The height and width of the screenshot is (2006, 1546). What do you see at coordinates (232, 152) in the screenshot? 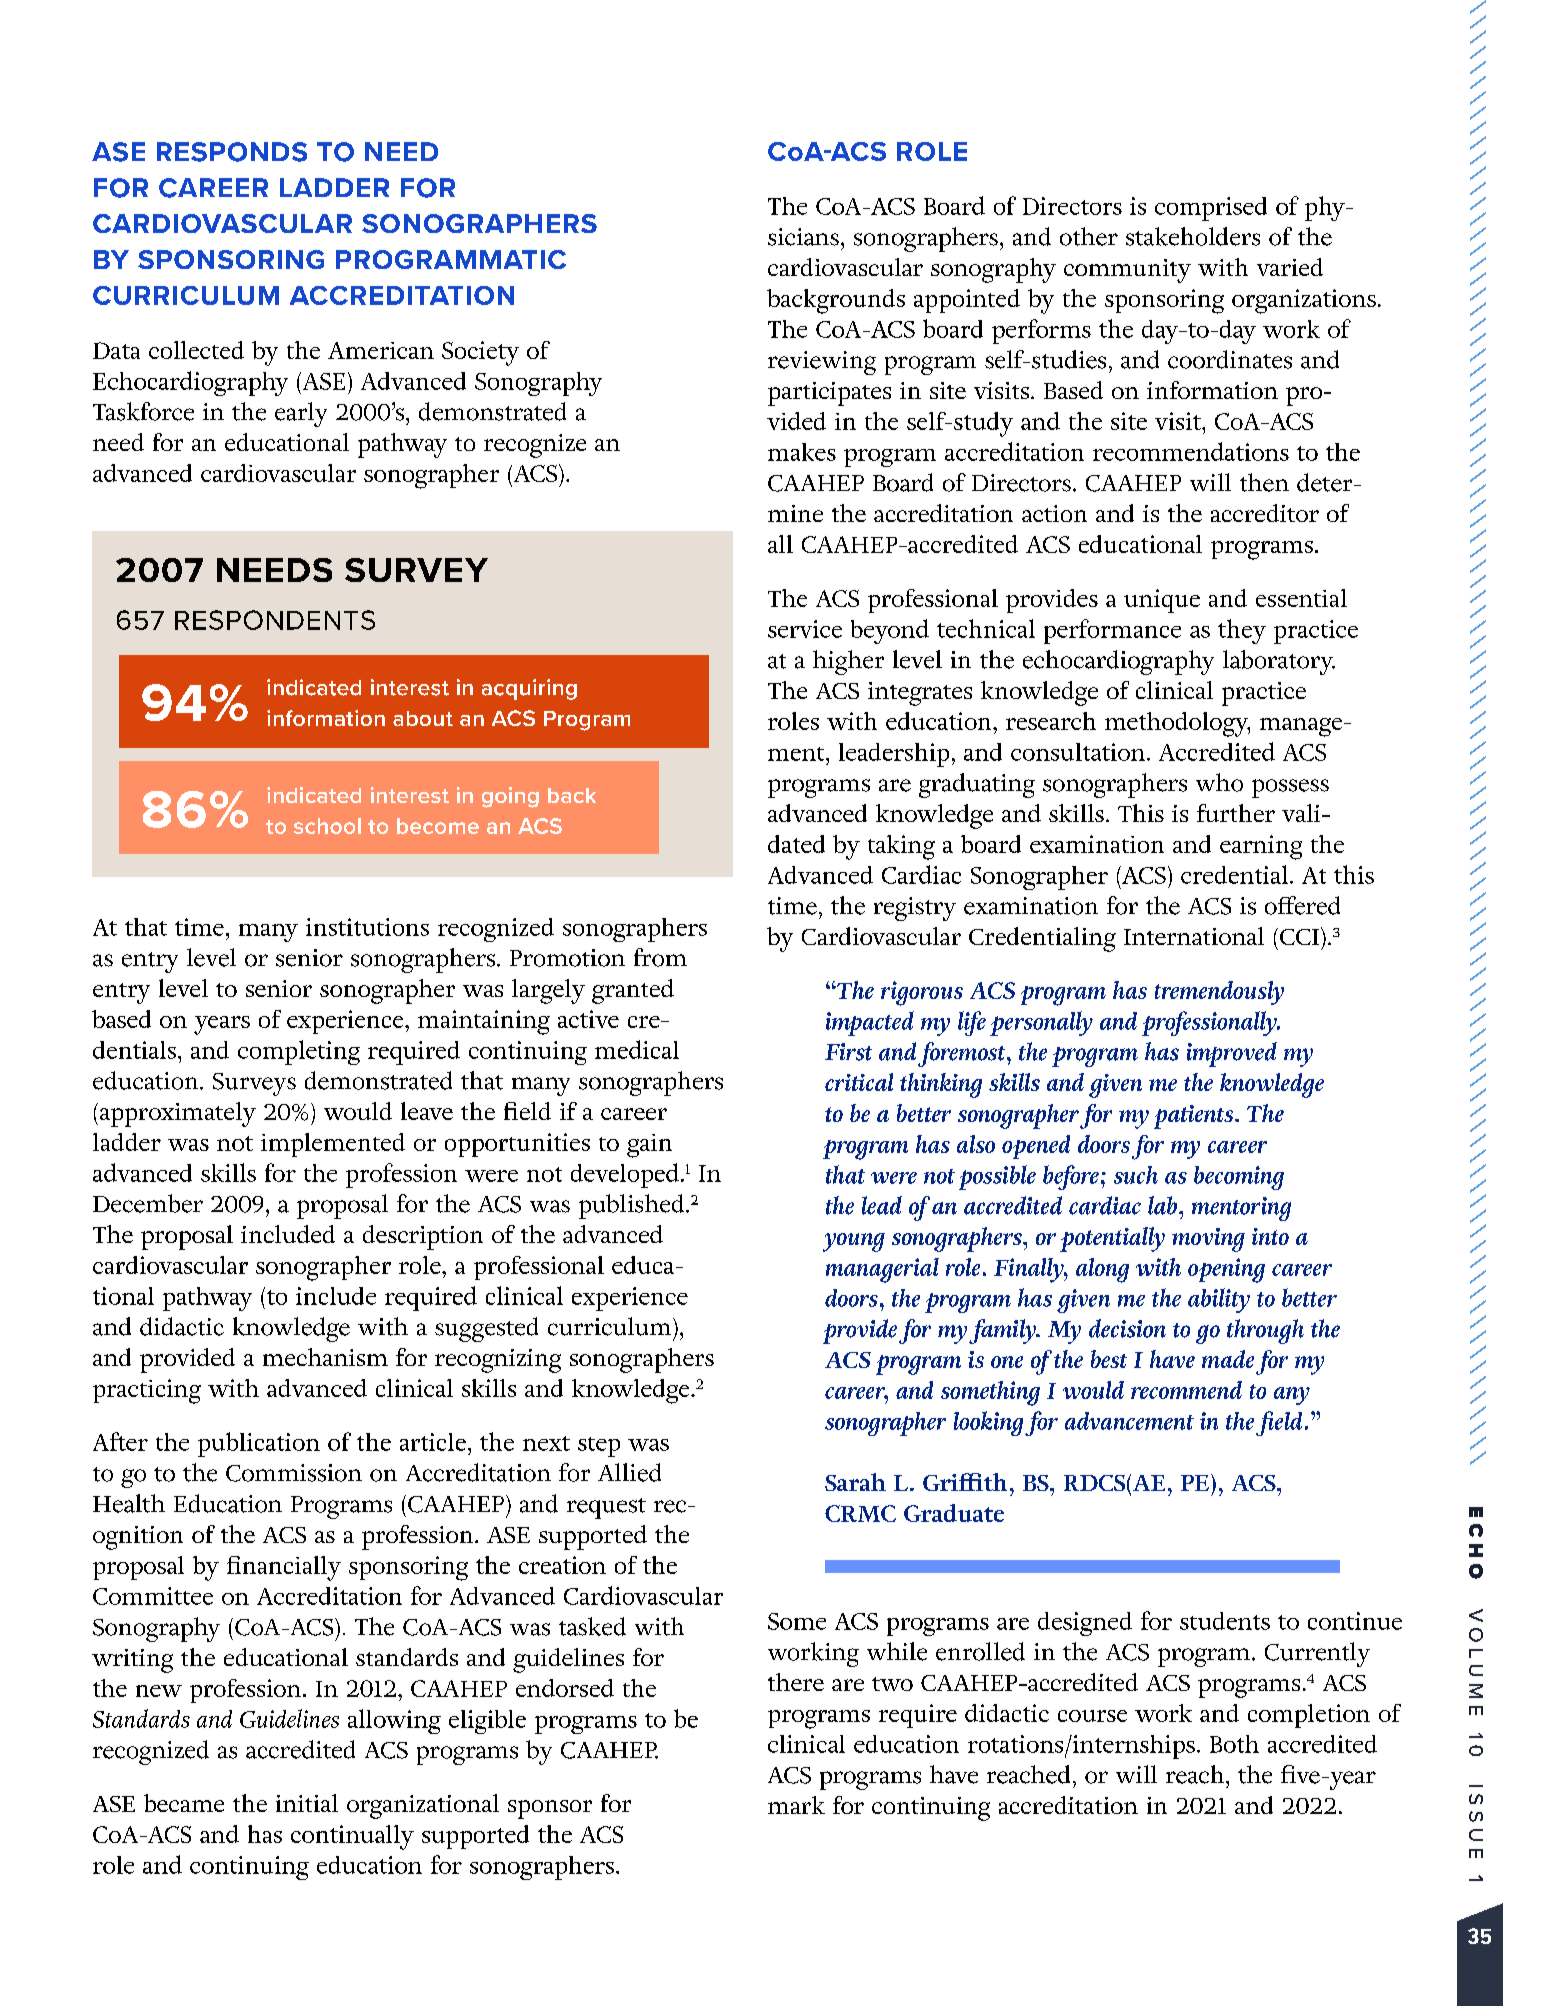
I see `RESPONDS` at bounding box center [232, 152].
